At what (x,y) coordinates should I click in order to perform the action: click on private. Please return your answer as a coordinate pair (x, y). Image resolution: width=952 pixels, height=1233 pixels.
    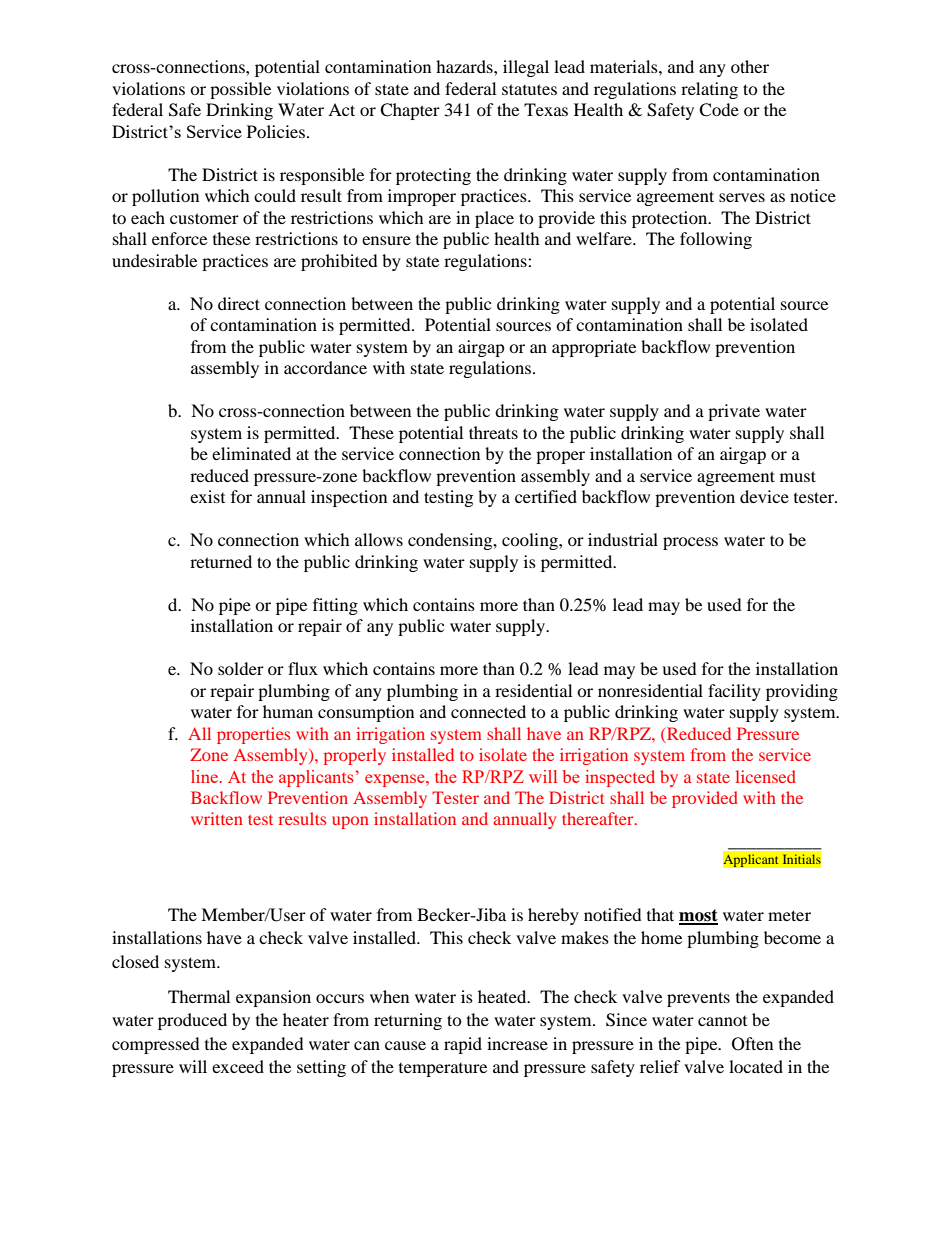
    Looking at the image, I should click on (734, 412).
